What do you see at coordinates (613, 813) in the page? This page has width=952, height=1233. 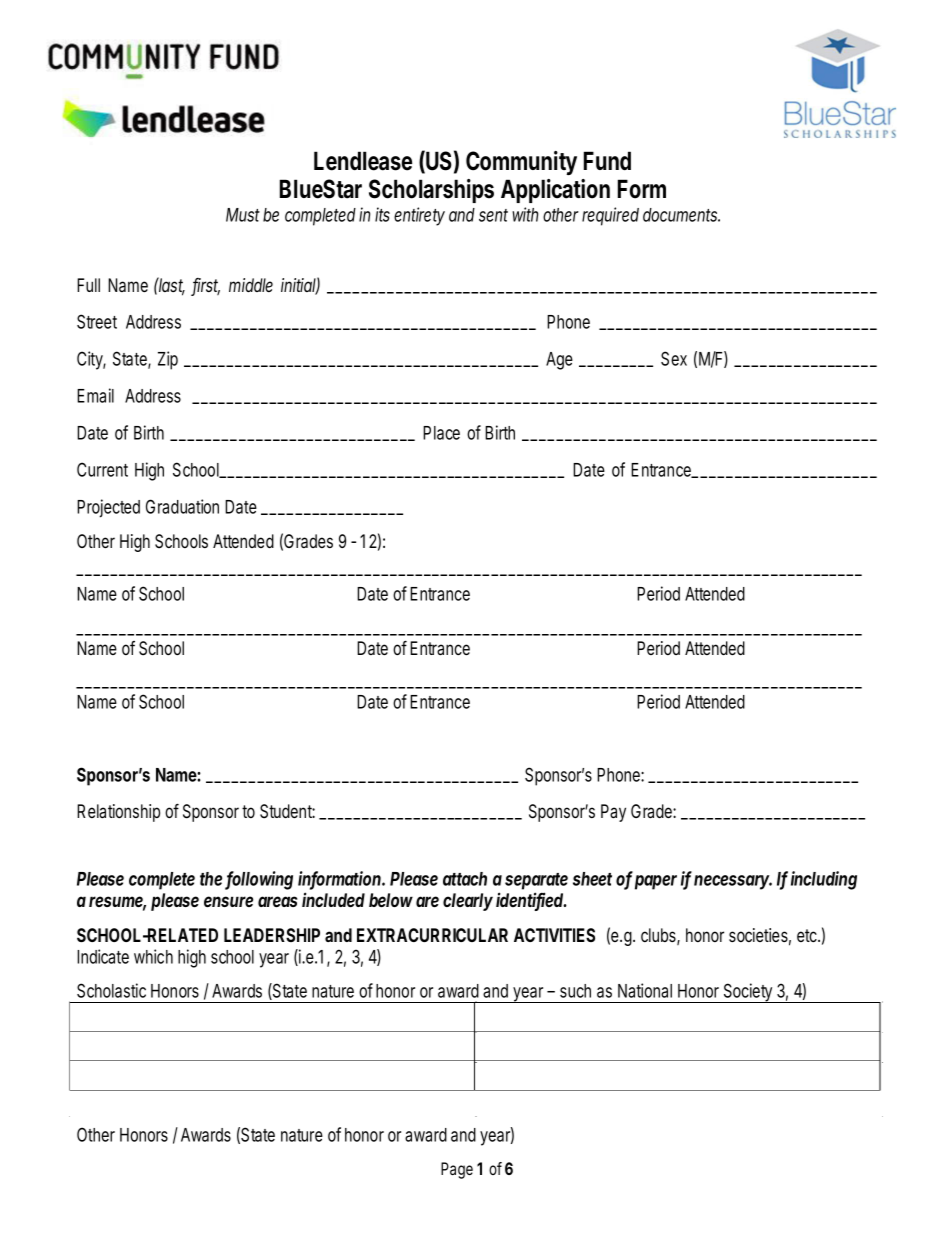 I see `Pay` at bounding box center [613, 813].
